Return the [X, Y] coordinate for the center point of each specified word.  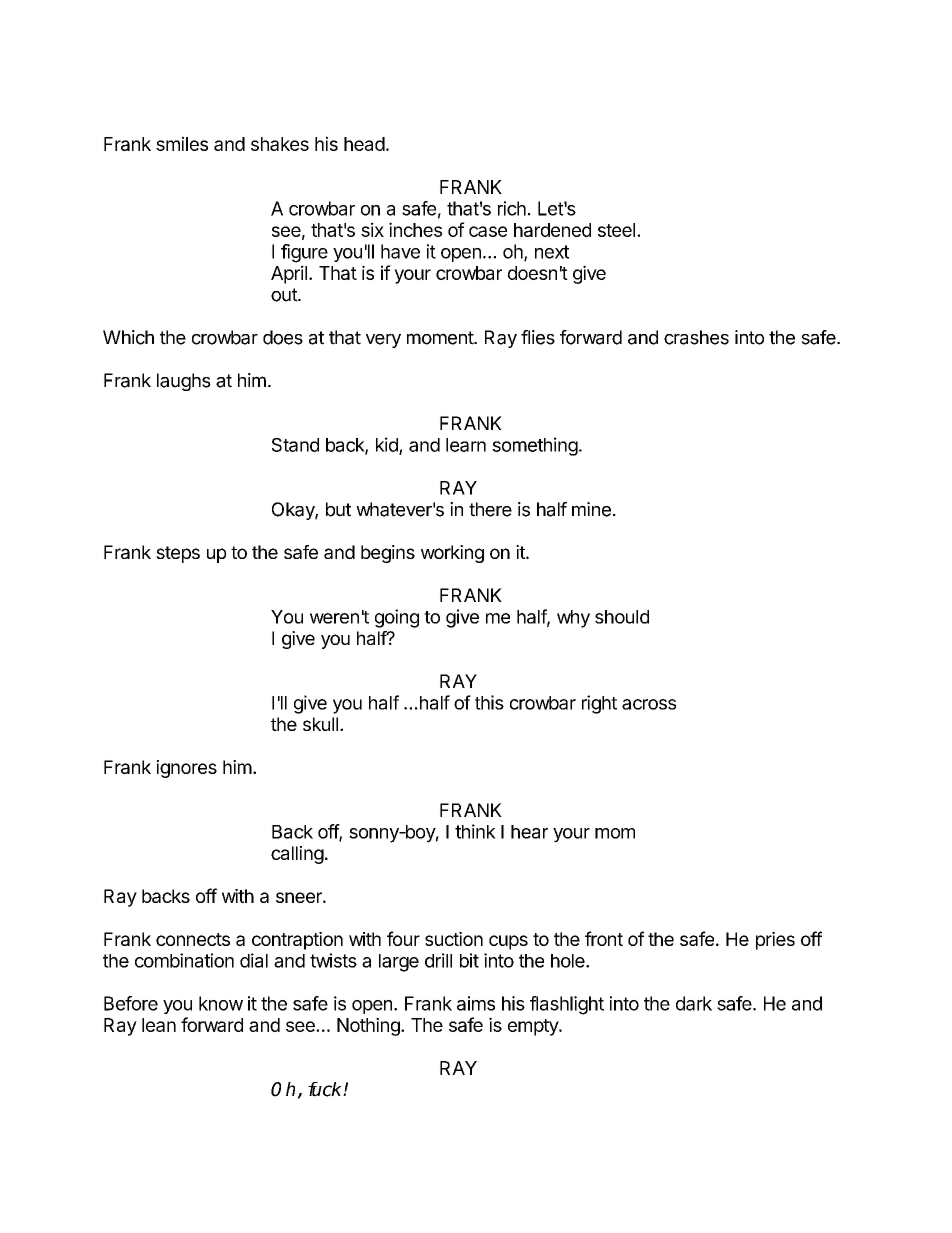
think [475, 831]
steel [616, 230]
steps [178, 554]
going [397, 618]
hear [529, 832]
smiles [182, 143]
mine [591, 509]
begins [388, 554]
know [221, 1003]
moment [441, 338]
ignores [187, 769]
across [649, 704]
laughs [184, 382]
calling [297, 855]
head [364, 144]
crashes [696, 337]
